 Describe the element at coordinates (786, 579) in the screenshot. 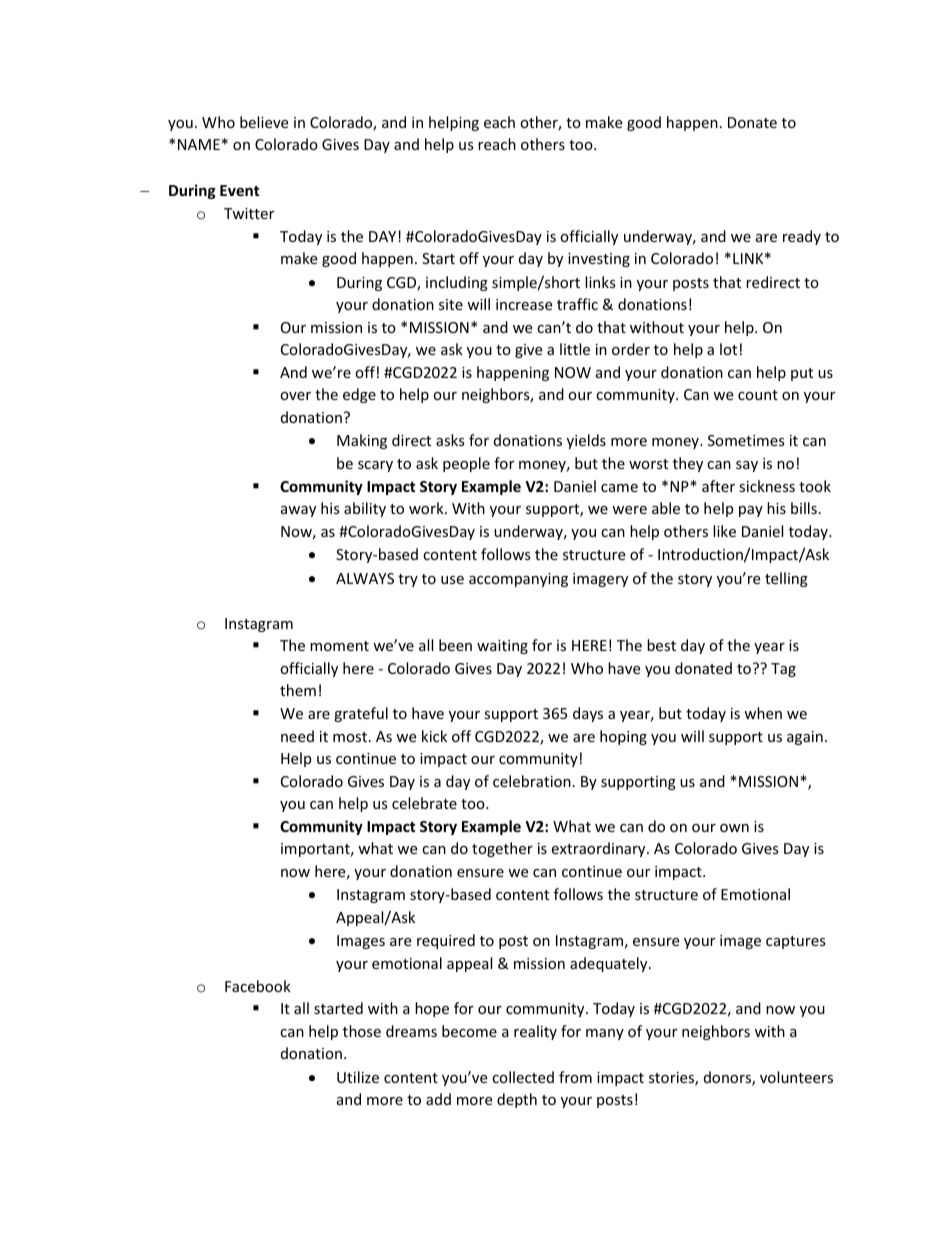

I see `telling` at that location.
